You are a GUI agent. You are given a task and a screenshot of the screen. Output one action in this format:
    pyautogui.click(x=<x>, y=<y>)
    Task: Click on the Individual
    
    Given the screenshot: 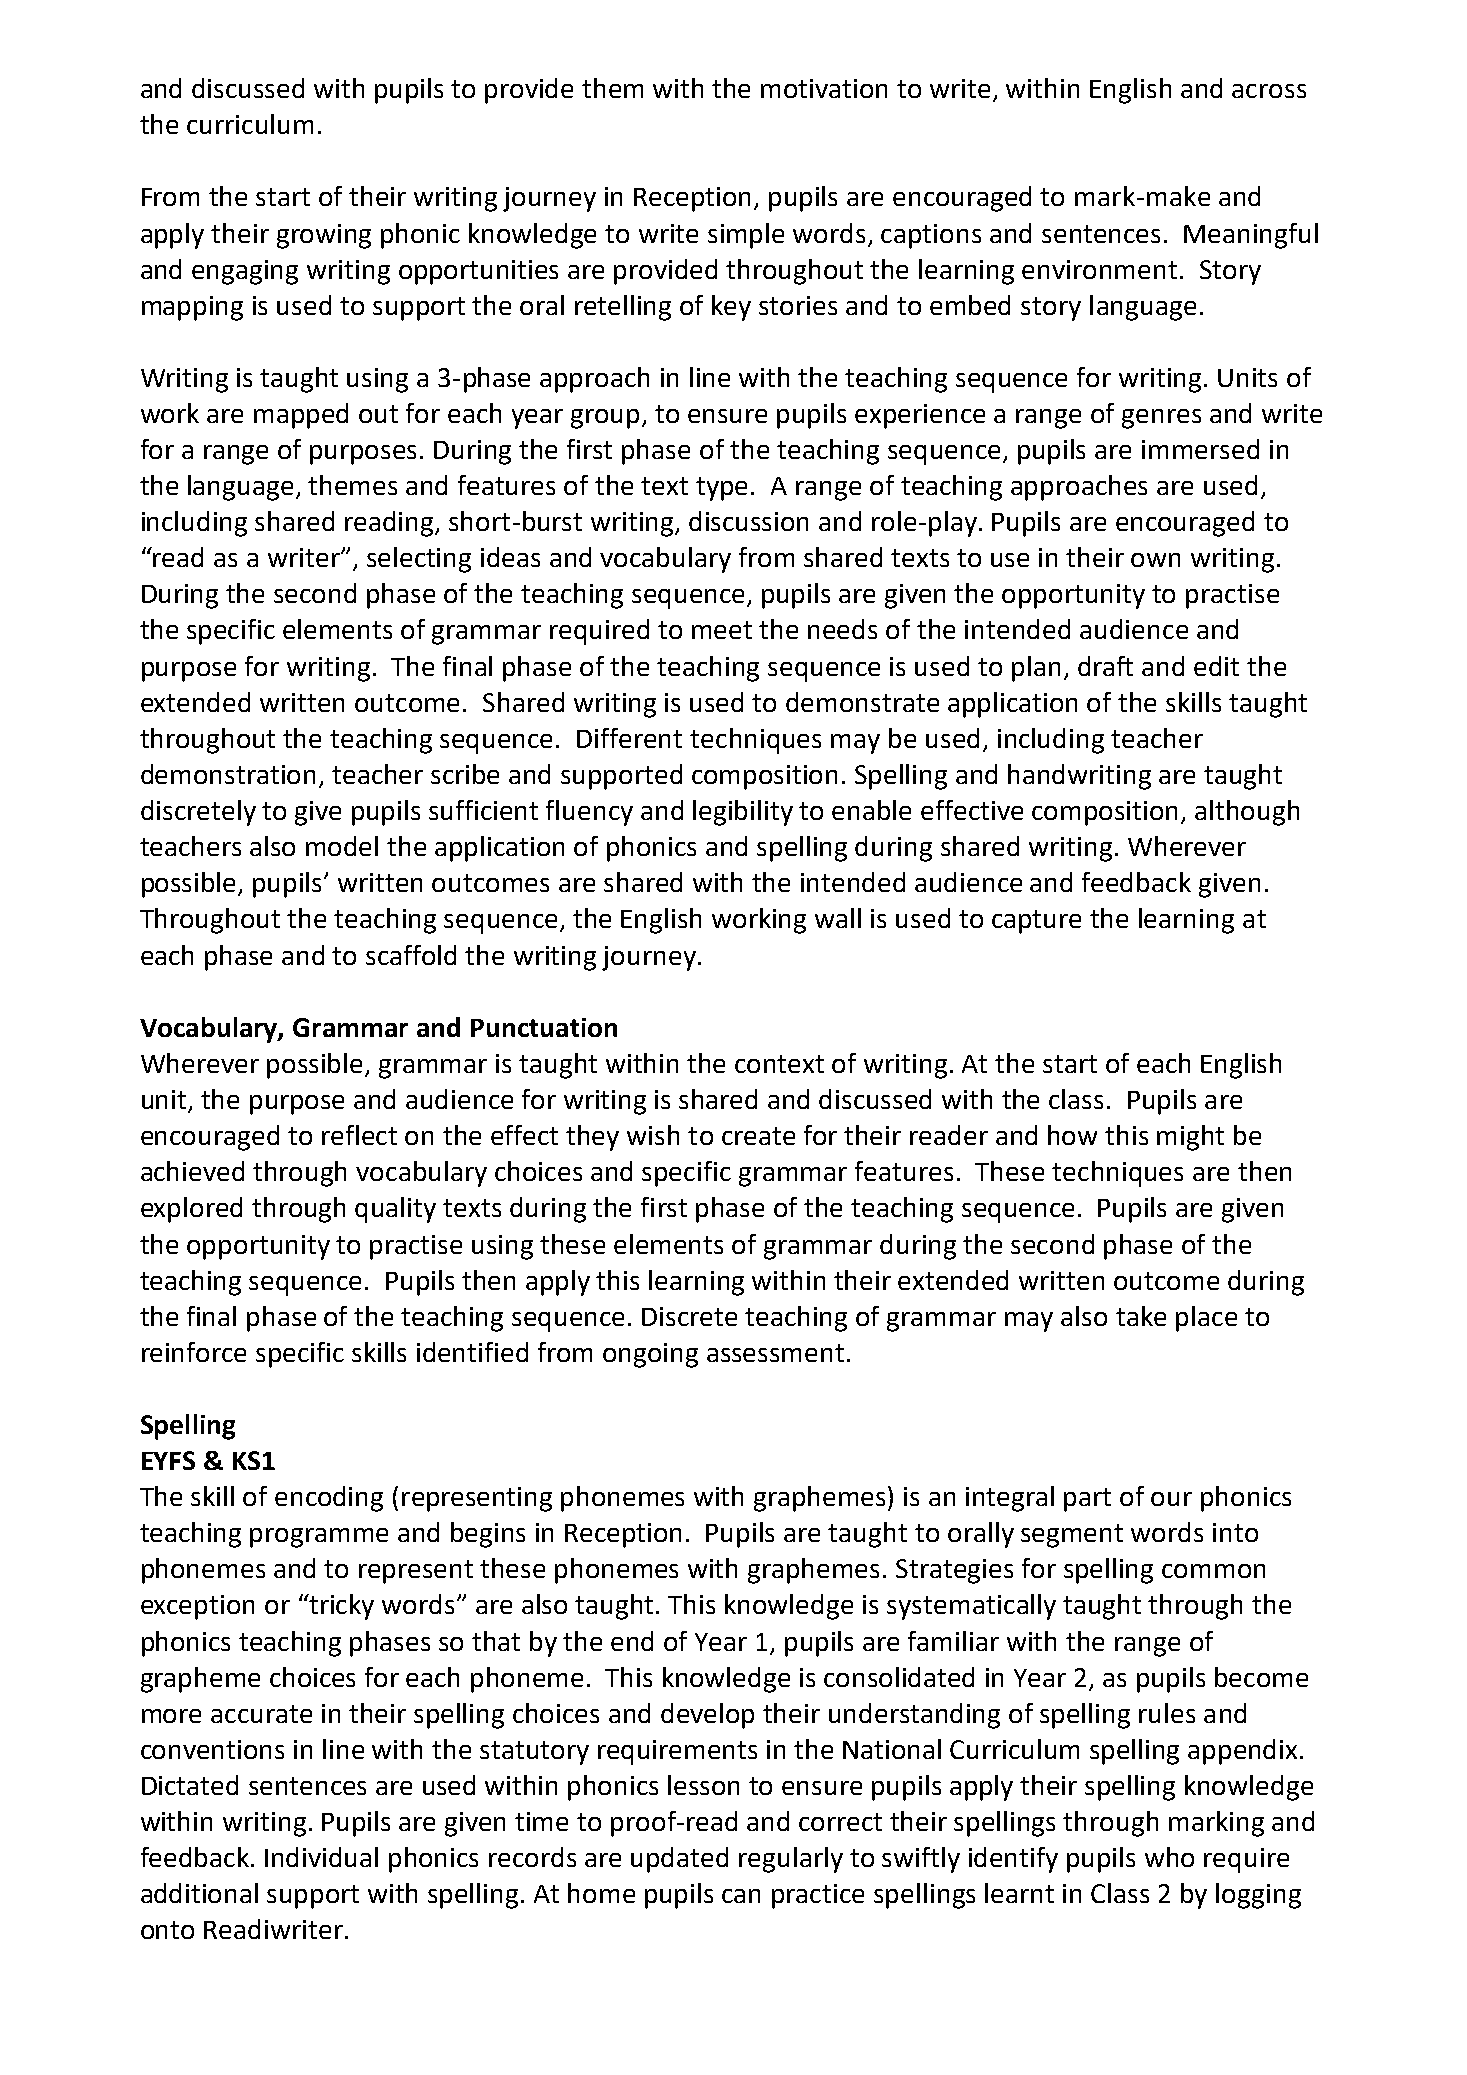 What is the action you would take?
    pyautogui.click(x=321, y=1857)
